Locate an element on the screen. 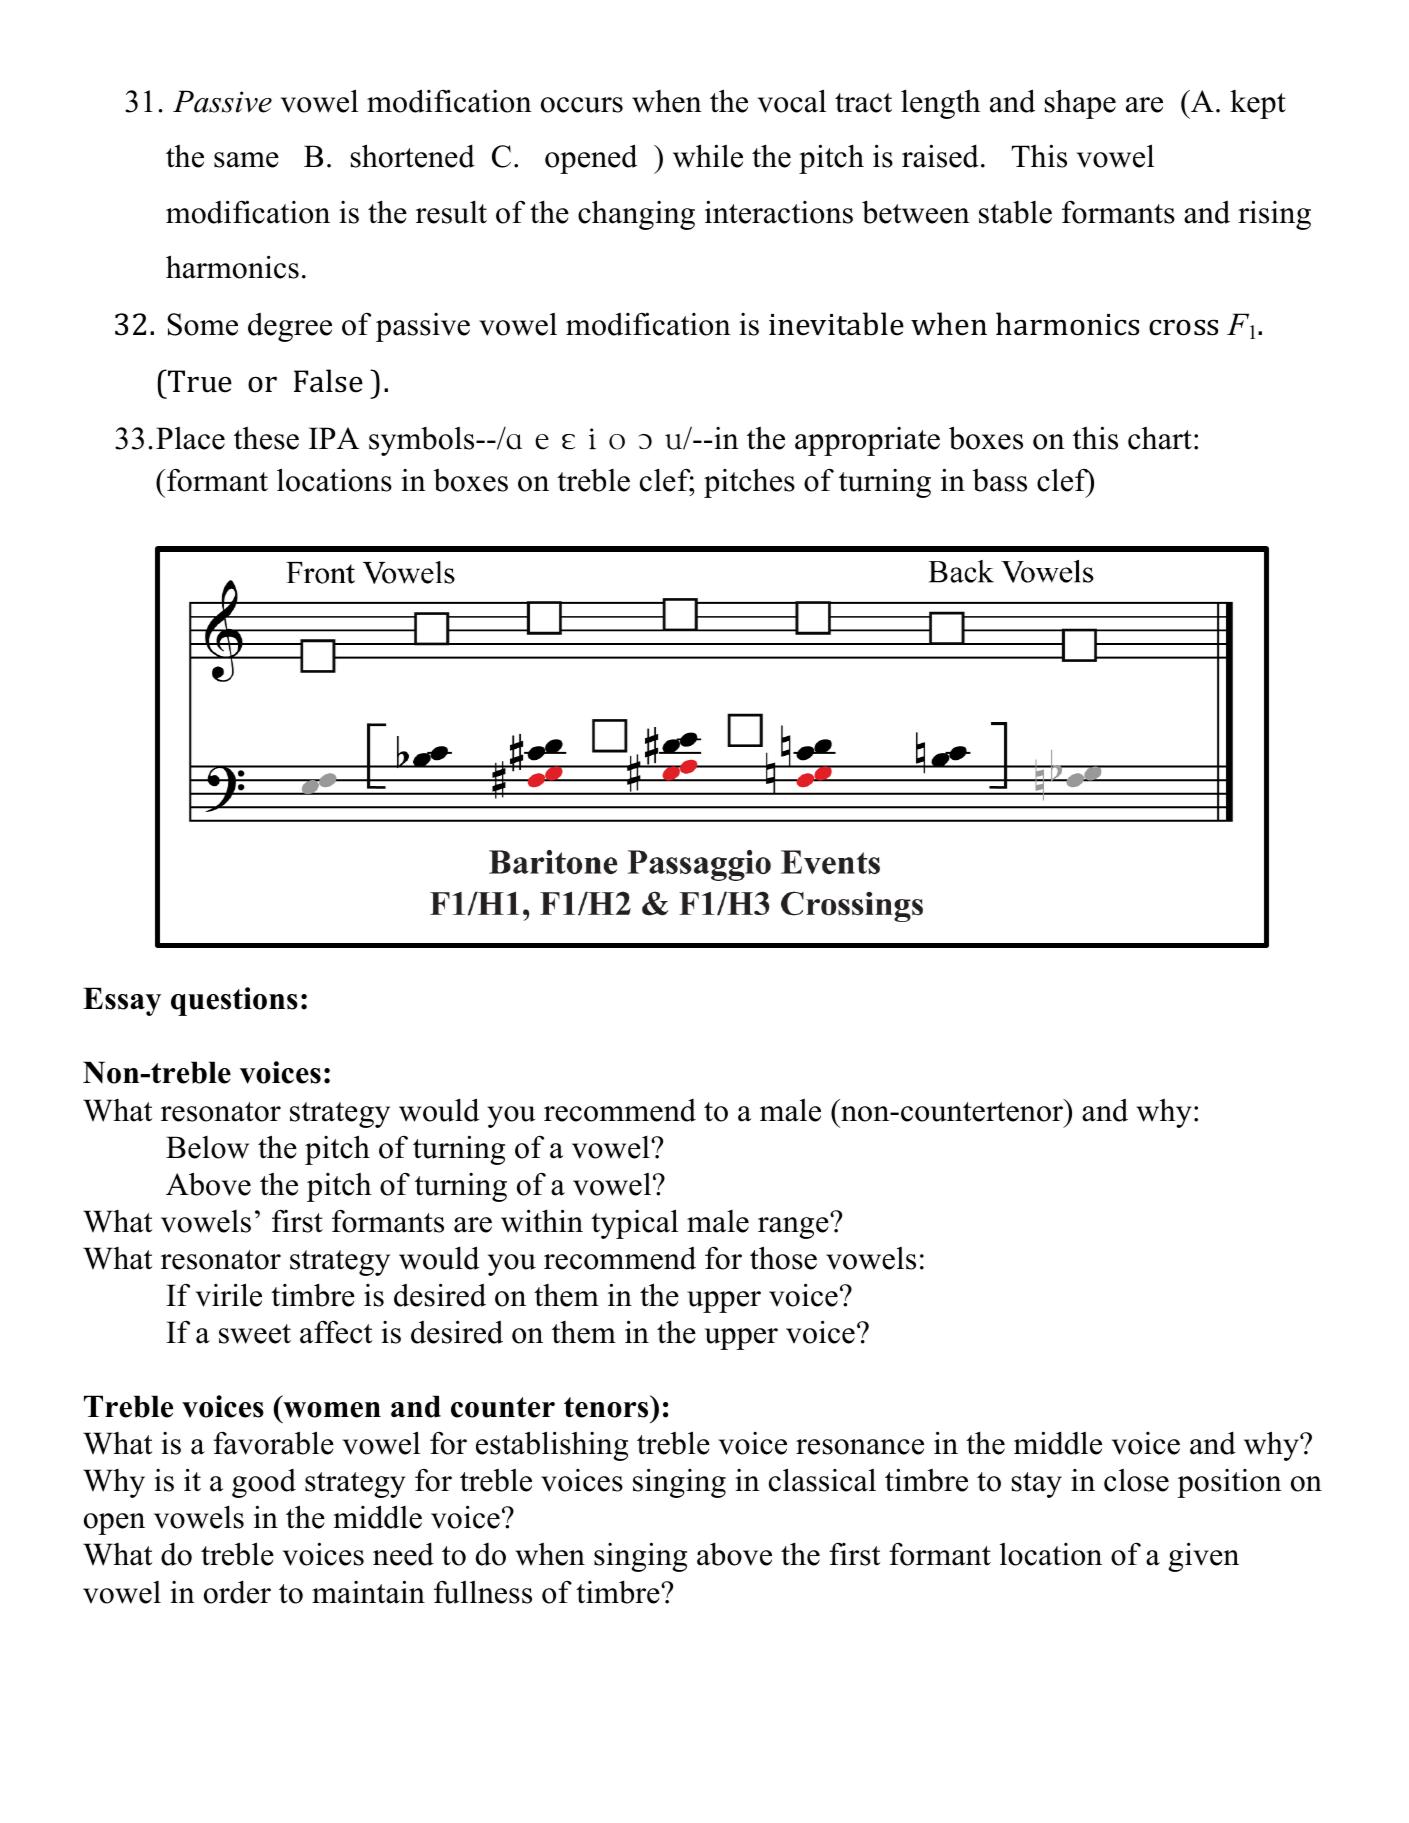 The width and height of the screenshot is (1409, 1823). appropriate is located at coordinates (867, 441).
